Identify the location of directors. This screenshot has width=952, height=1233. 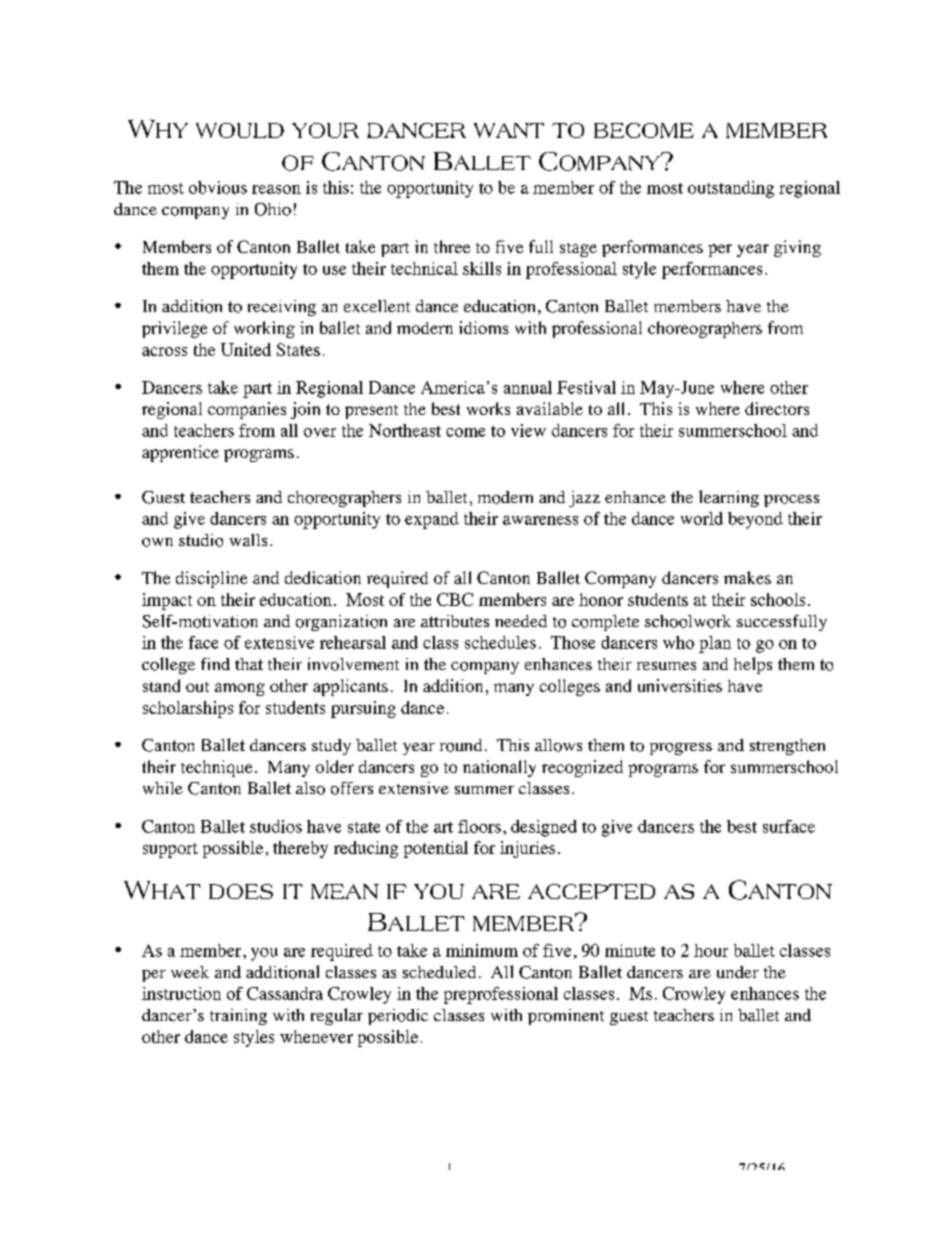
(777, 408).
